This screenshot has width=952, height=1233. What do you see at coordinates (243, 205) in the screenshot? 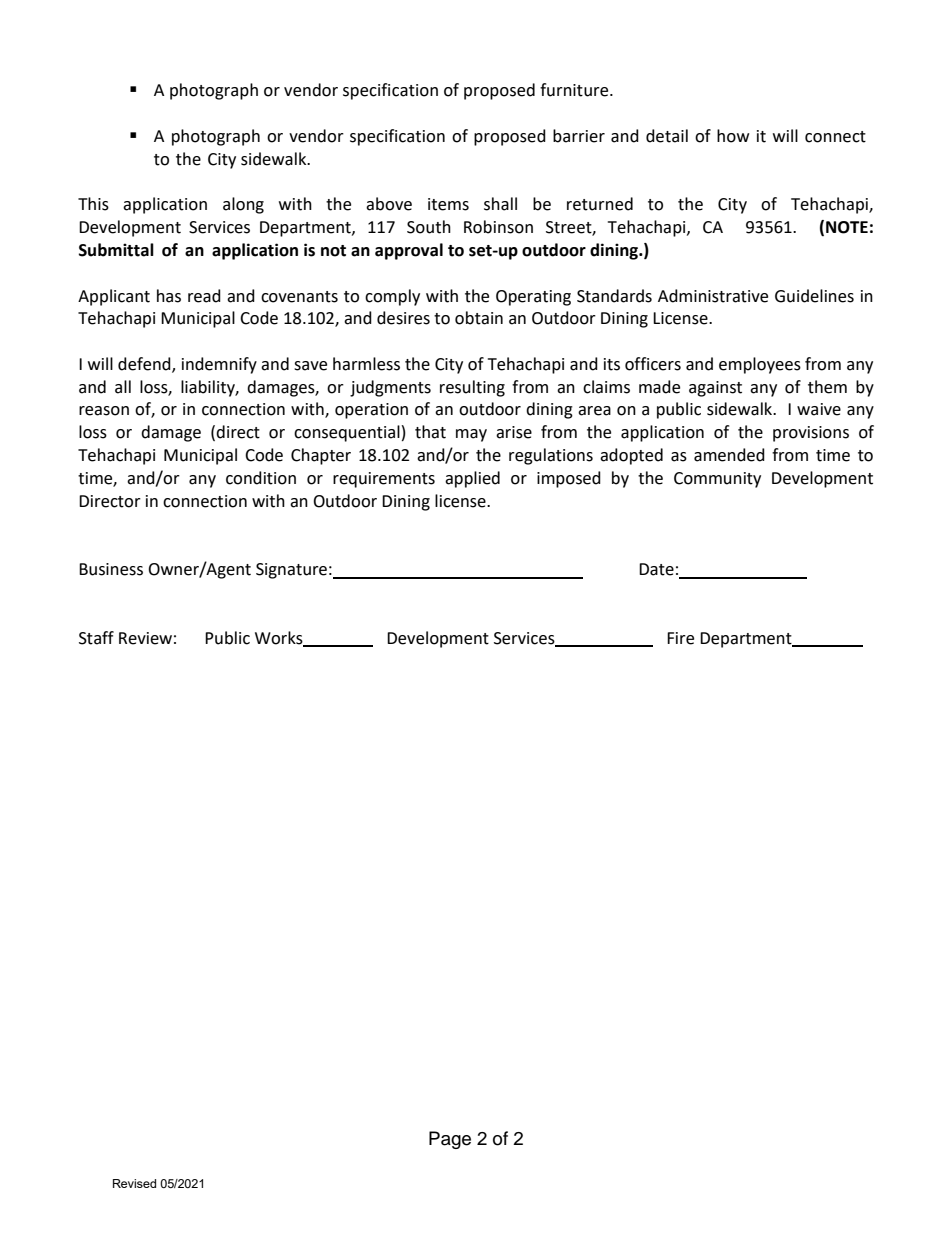
I see `along` at bounding box center [243, 205].
